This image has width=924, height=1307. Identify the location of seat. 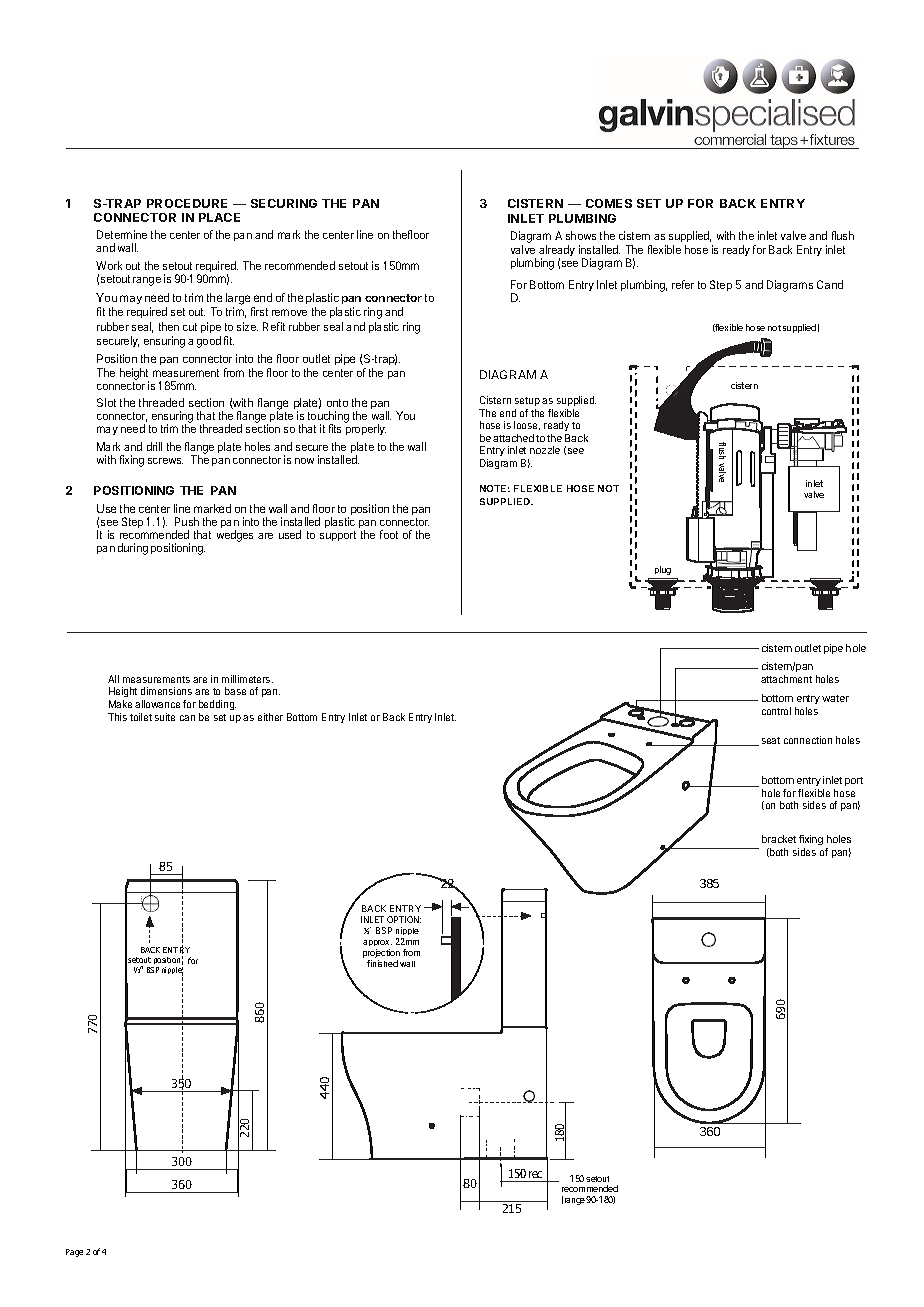
(771, 740).
